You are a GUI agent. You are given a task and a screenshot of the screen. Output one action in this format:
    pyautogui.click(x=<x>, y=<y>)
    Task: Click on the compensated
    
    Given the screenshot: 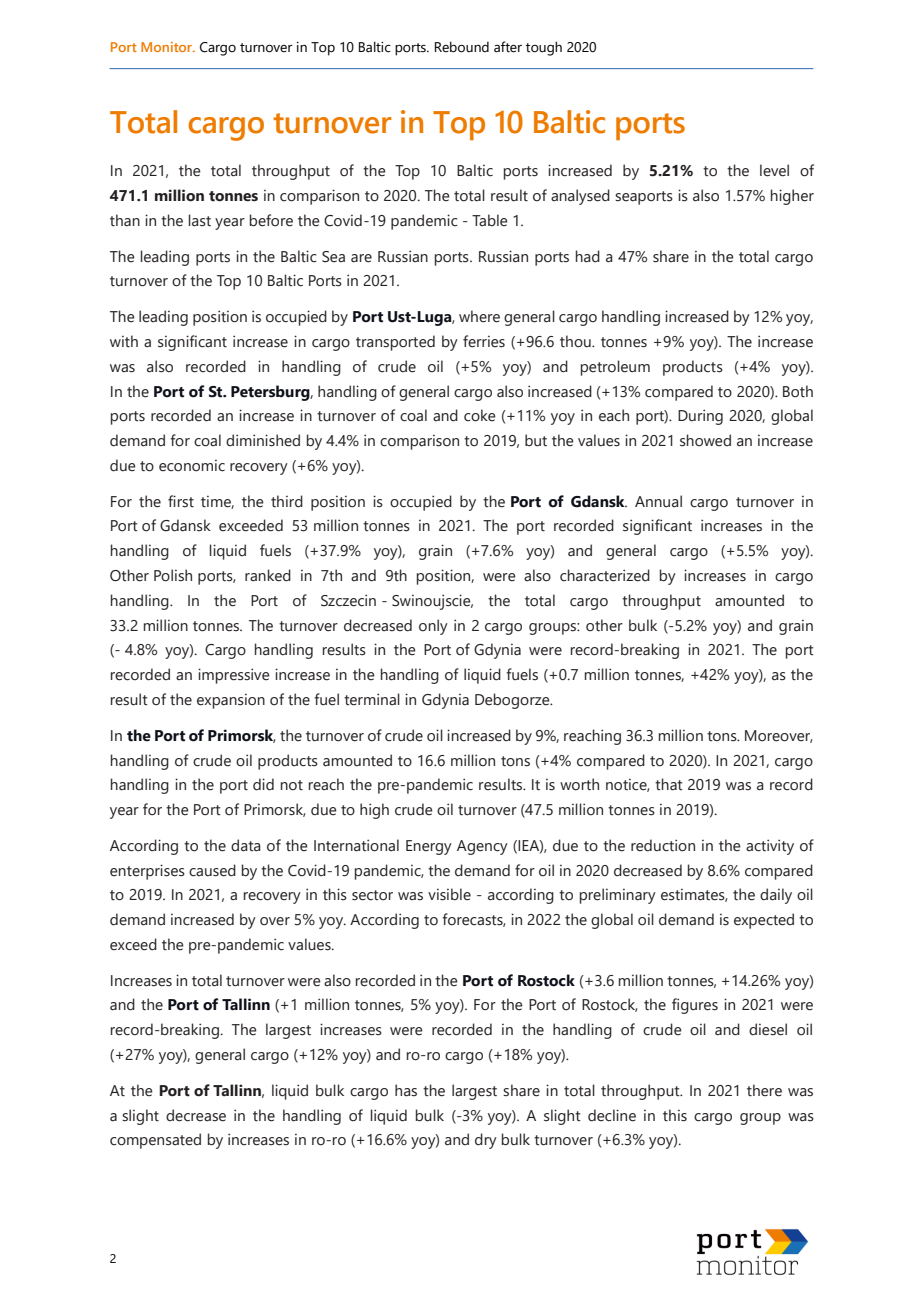 What is the action you would take?
    pyautogui.click(x=155, y=1141)
